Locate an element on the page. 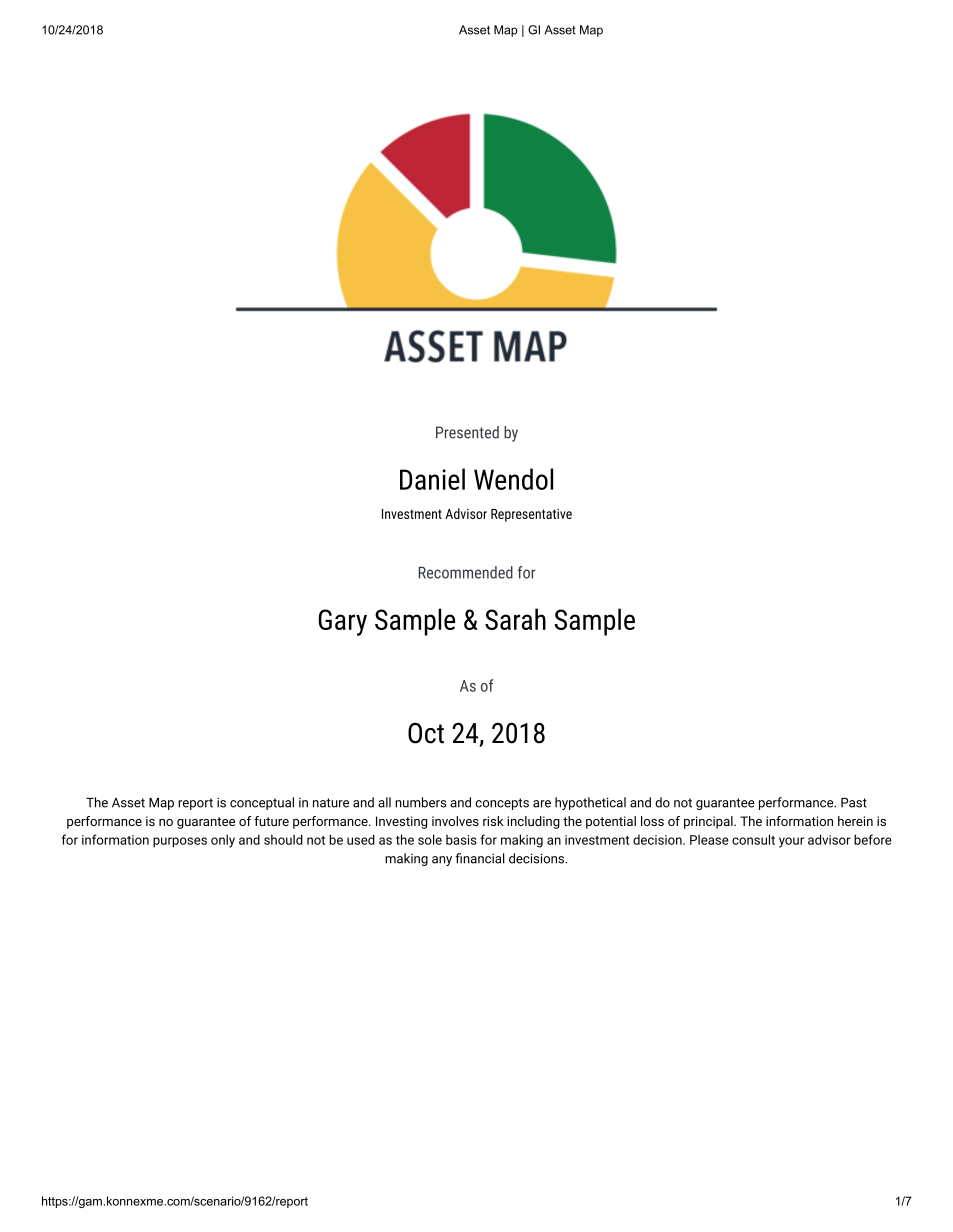 The width and height of the image is (953, 1232). concepts is located at coordinates (502, 804).
